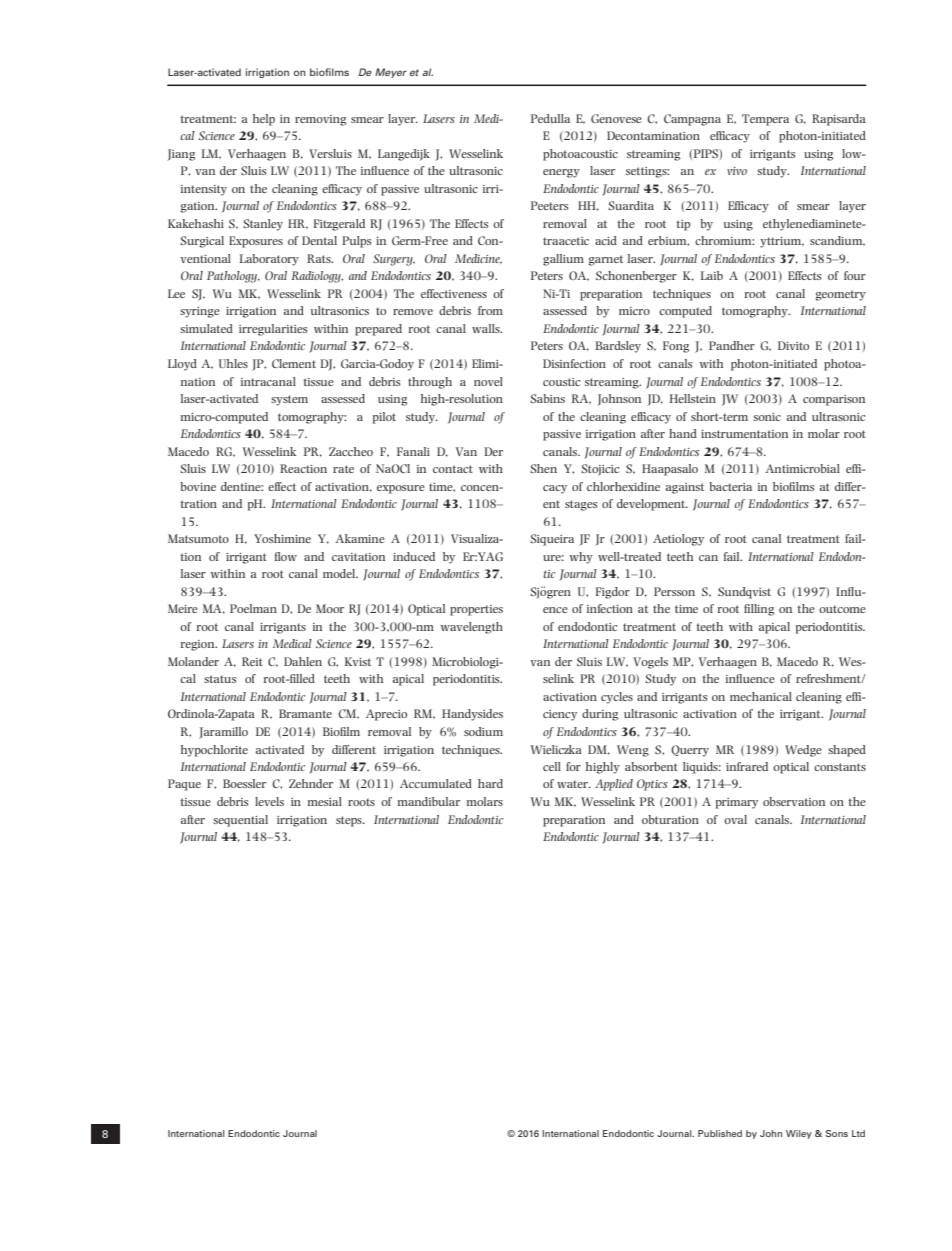 This image has height=1251, width=952. What do you see at coordinates (616, 118) in the image?
I see `Genovese` at bounding box center [616, 118].
